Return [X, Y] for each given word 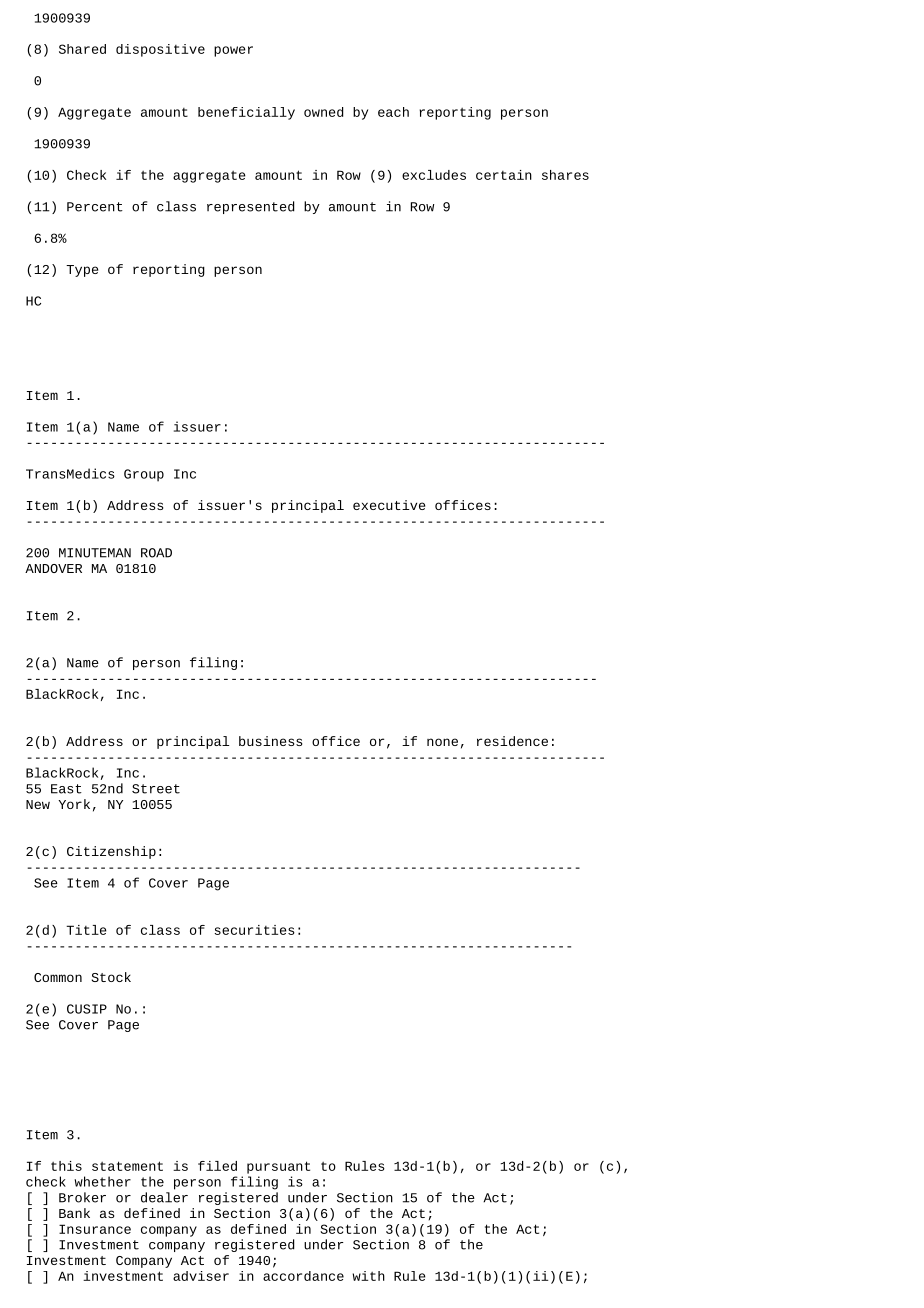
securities [255, 930]
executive [389, 505]
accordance [303, 1276]
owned [323, 112]
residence [512, 741]
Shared [82, 49]
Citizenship [111, 852]
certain [504, 175]
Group [144, 475]
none [442, 742]
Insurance [95, 1229]
